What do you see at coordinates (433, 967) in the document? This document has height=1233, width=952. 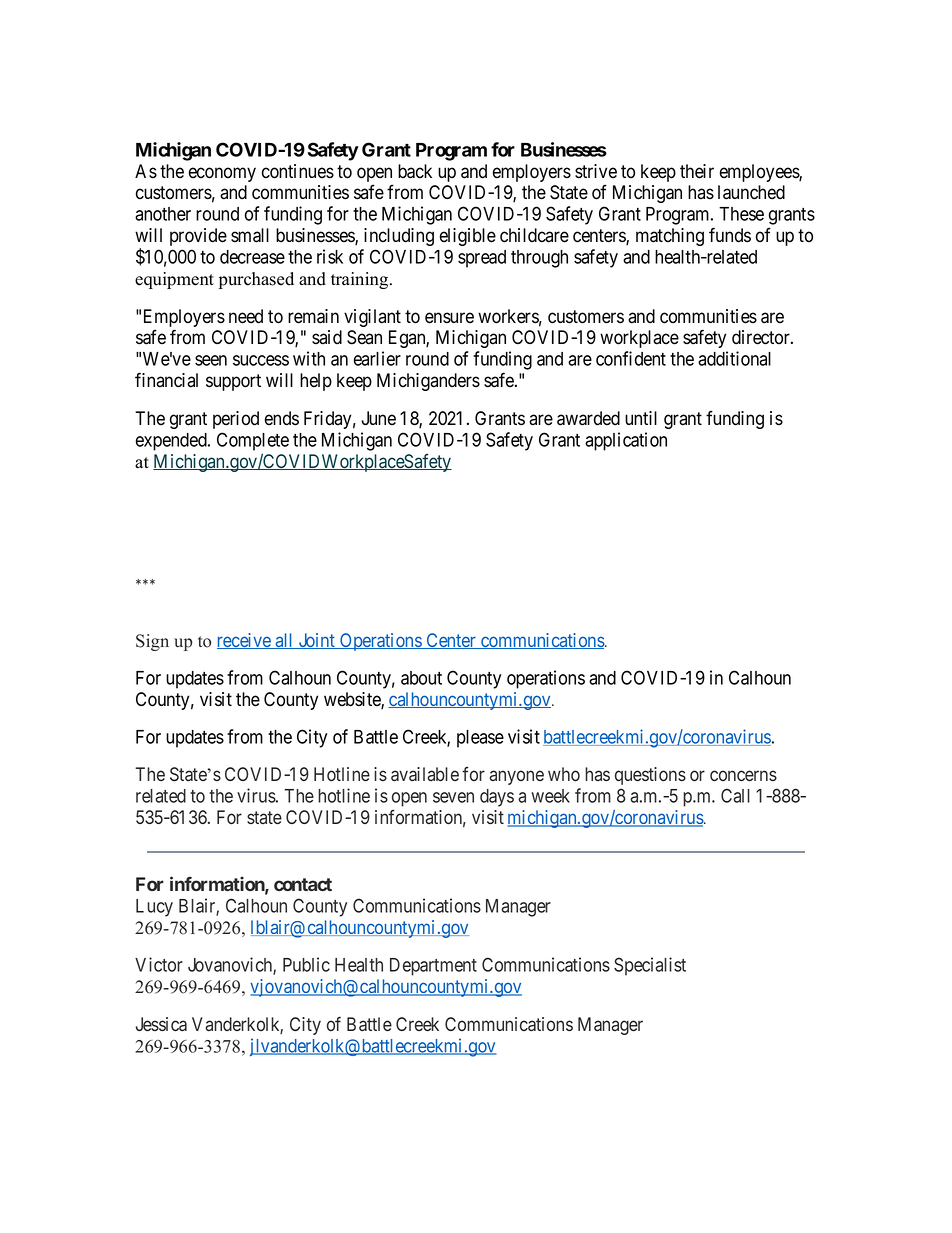 I see `Department` at bounding box center [433, 967].
